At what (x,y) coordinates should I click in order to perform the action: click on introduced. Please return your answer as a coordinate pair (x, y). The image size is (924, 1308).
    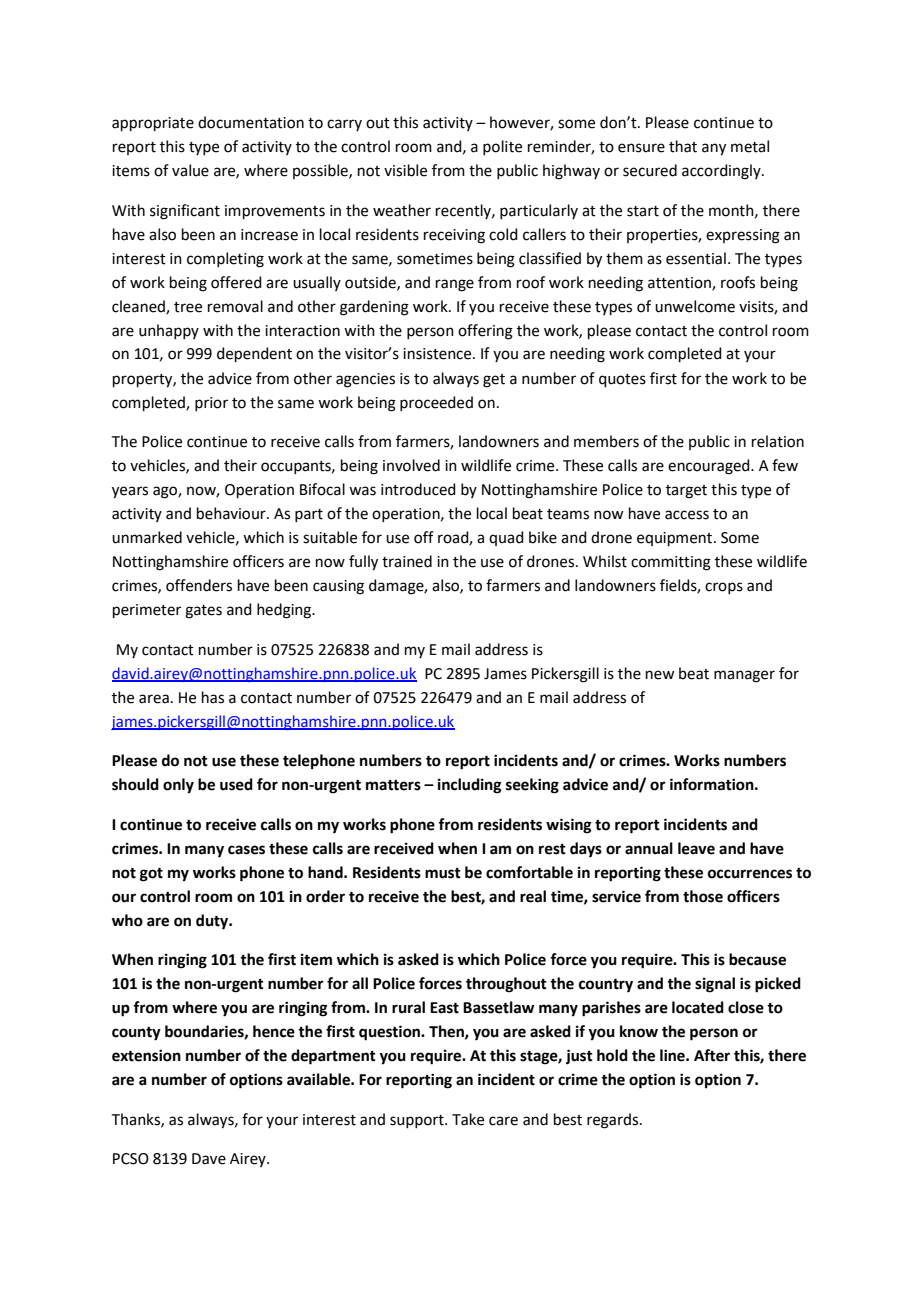
    Looking at the image, I should click on (418, 489).
